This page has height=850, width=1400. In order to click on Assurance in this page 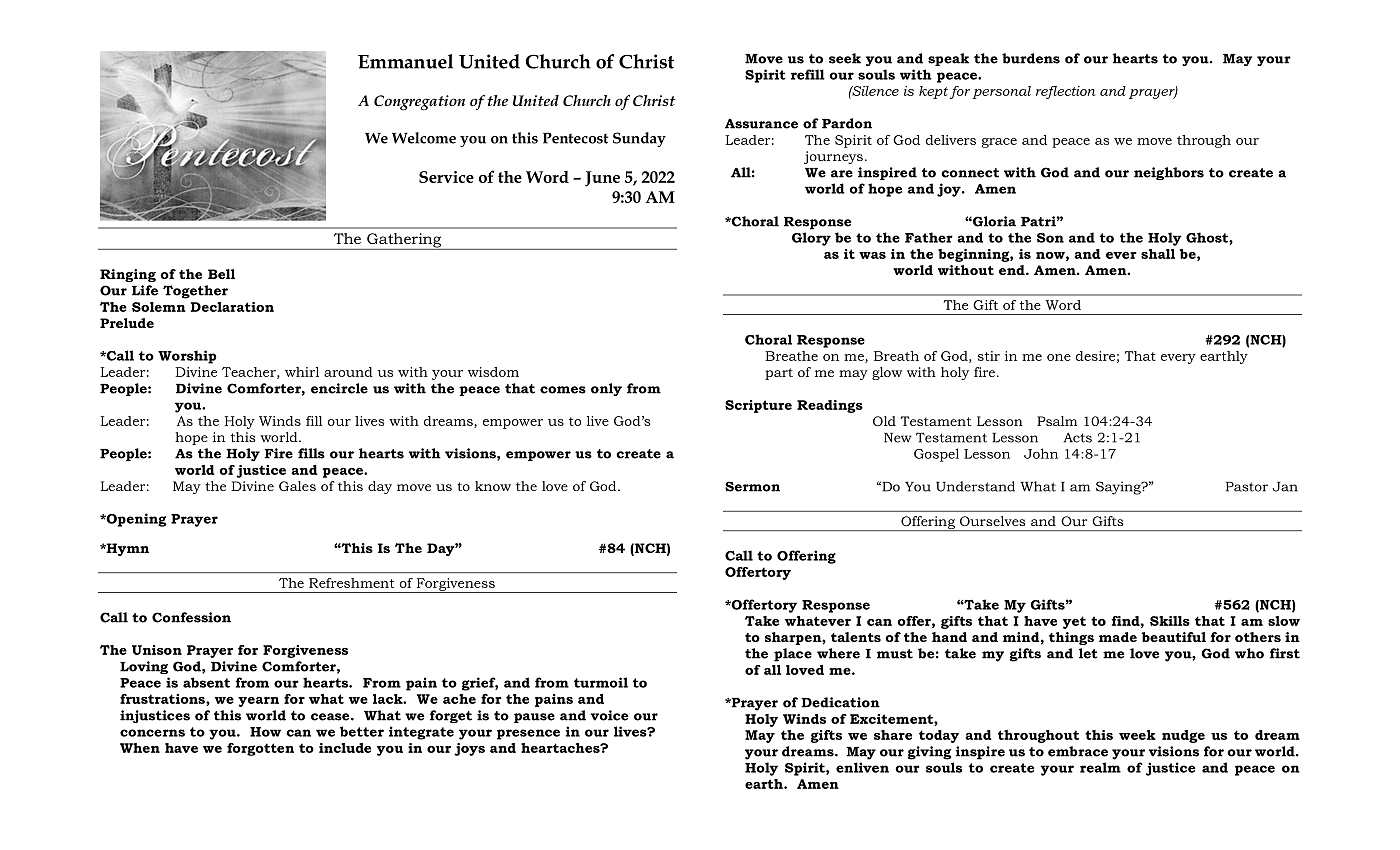, I will do `click(761, 124)`.
